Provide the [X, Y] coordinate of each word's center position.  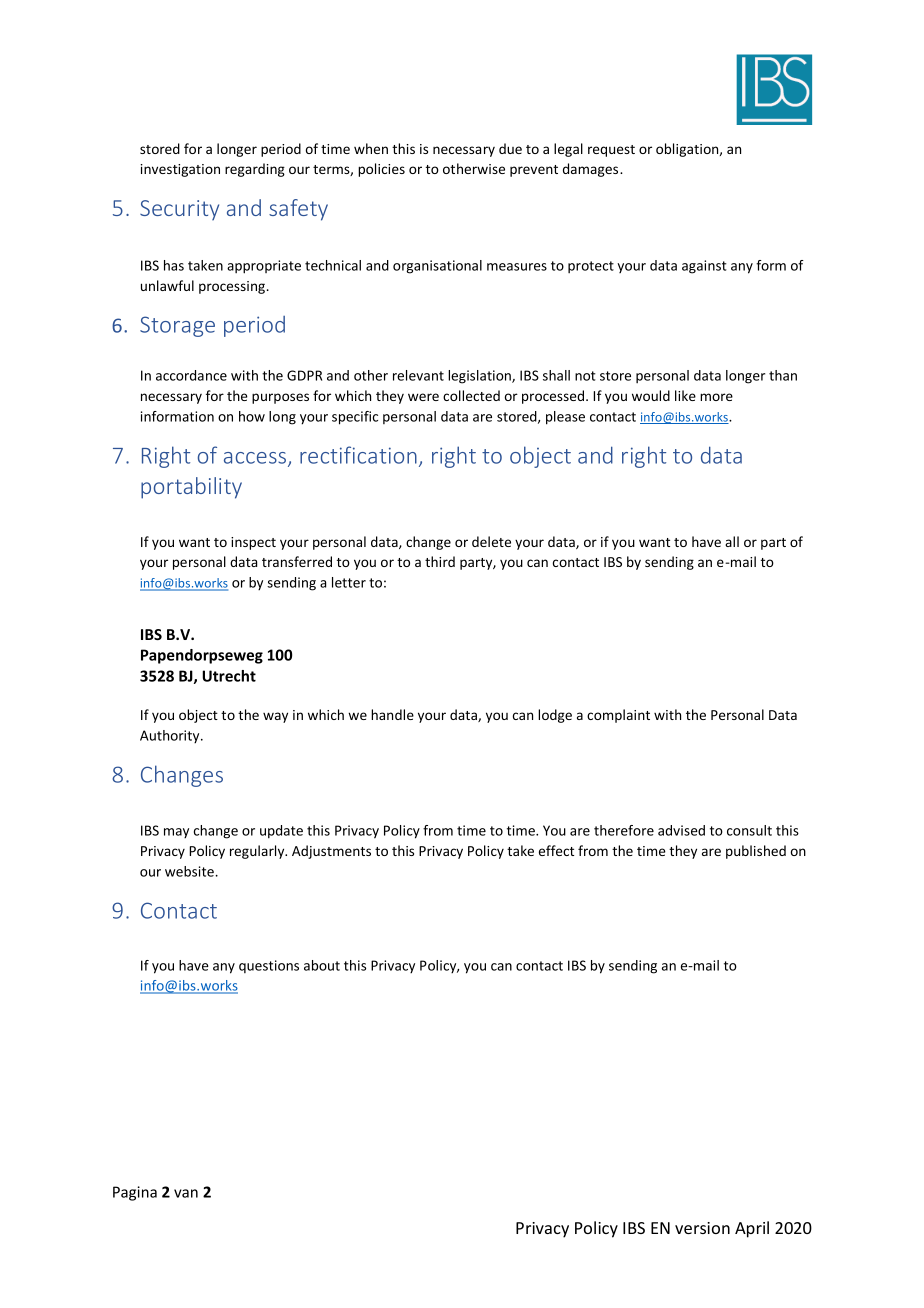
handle [392, 714]
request [611, 151]
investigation [180, 170]
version [702, 1228]
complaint [618, 716]
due [510, 148]
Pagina [135, 1193]
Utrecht [229, 676]
